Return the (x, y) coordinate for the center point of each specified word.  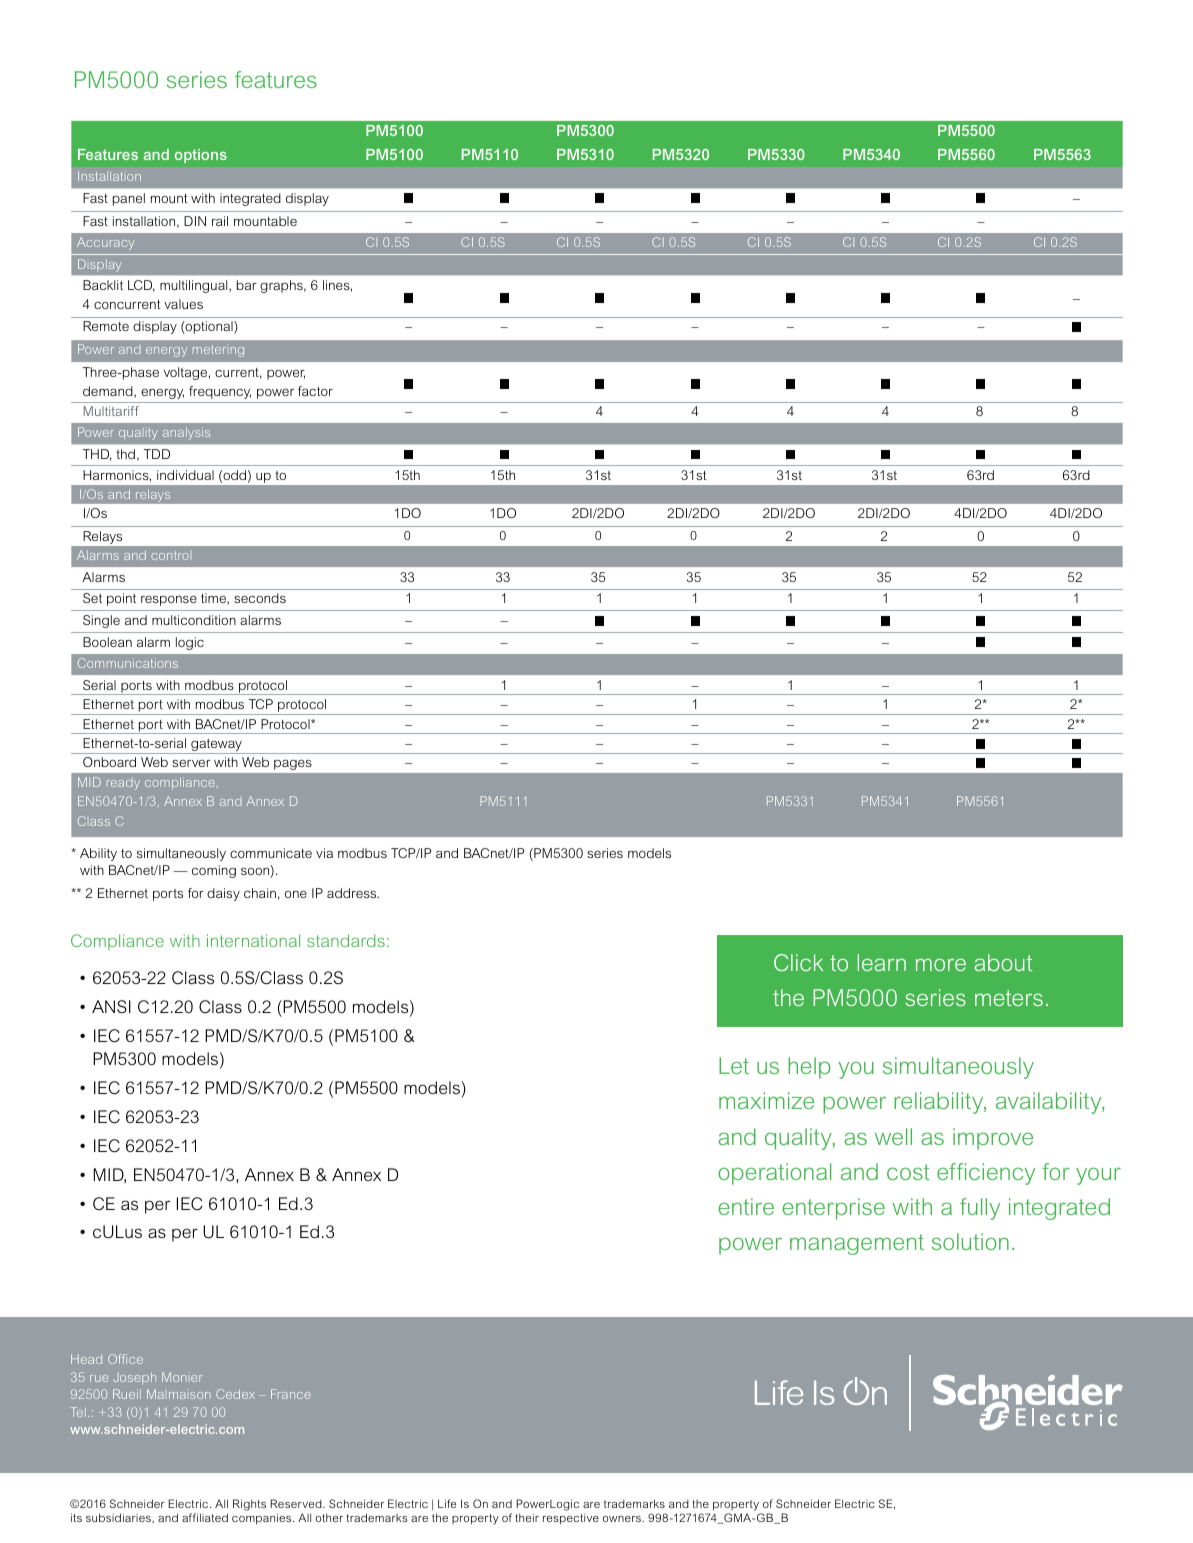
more (941, 964)
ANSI (111, 1006)
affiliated (205, 1517)
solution (970, 1241)
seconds (260, 598)
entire (746, 1206)
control (170, 555)
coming (214, 871)
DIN (195, 221)
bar (247, 285)
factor (315, 391)
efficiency (986, 1174)
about (1004, 962)
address (353, 893)
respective (571, 1519)
